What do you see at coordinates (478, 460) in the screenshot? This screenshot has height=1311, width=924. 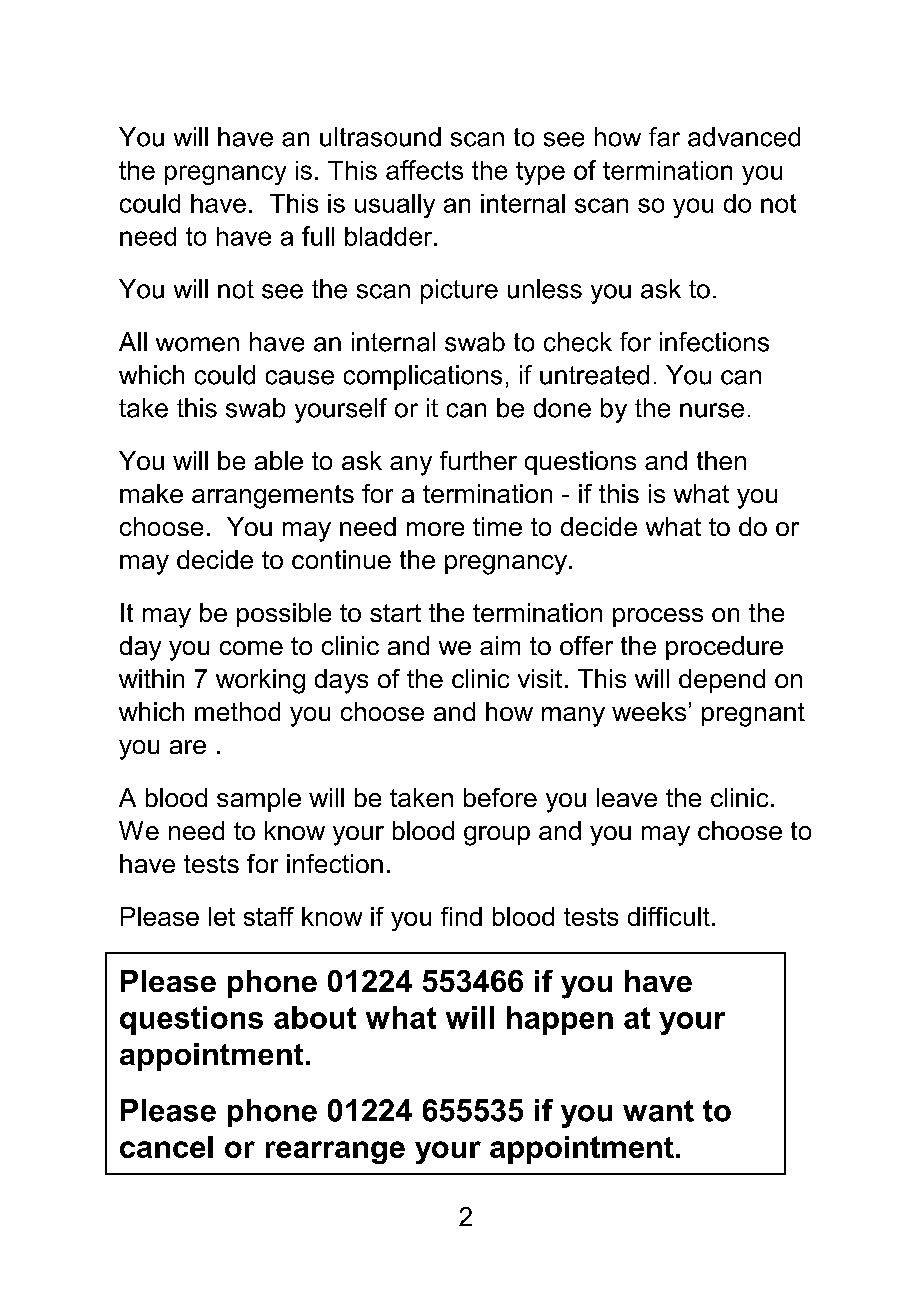 I see `further` at bounding box center [478, 460].
